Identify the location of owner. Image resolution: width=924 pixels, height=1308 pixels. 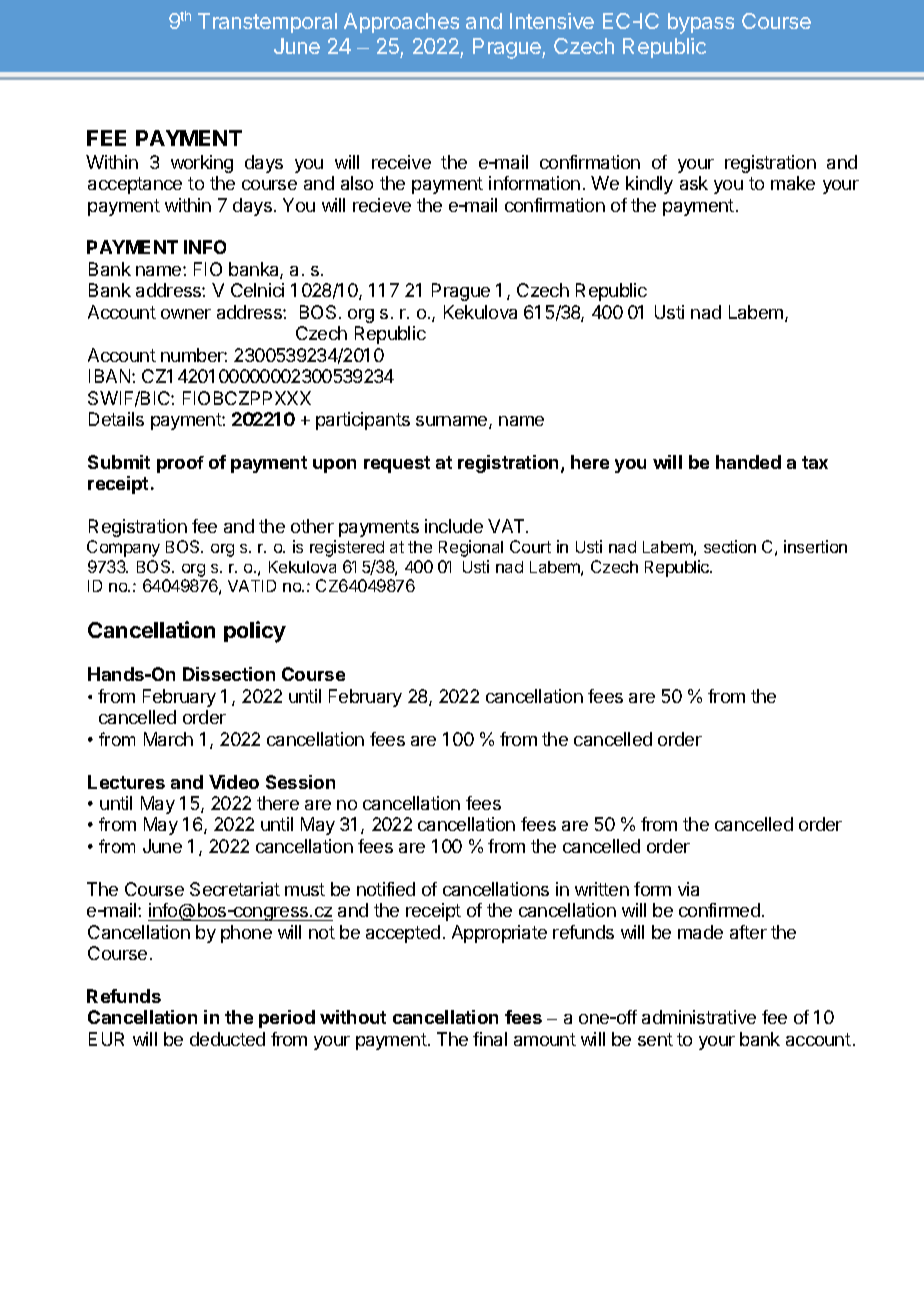
(186, 314).
